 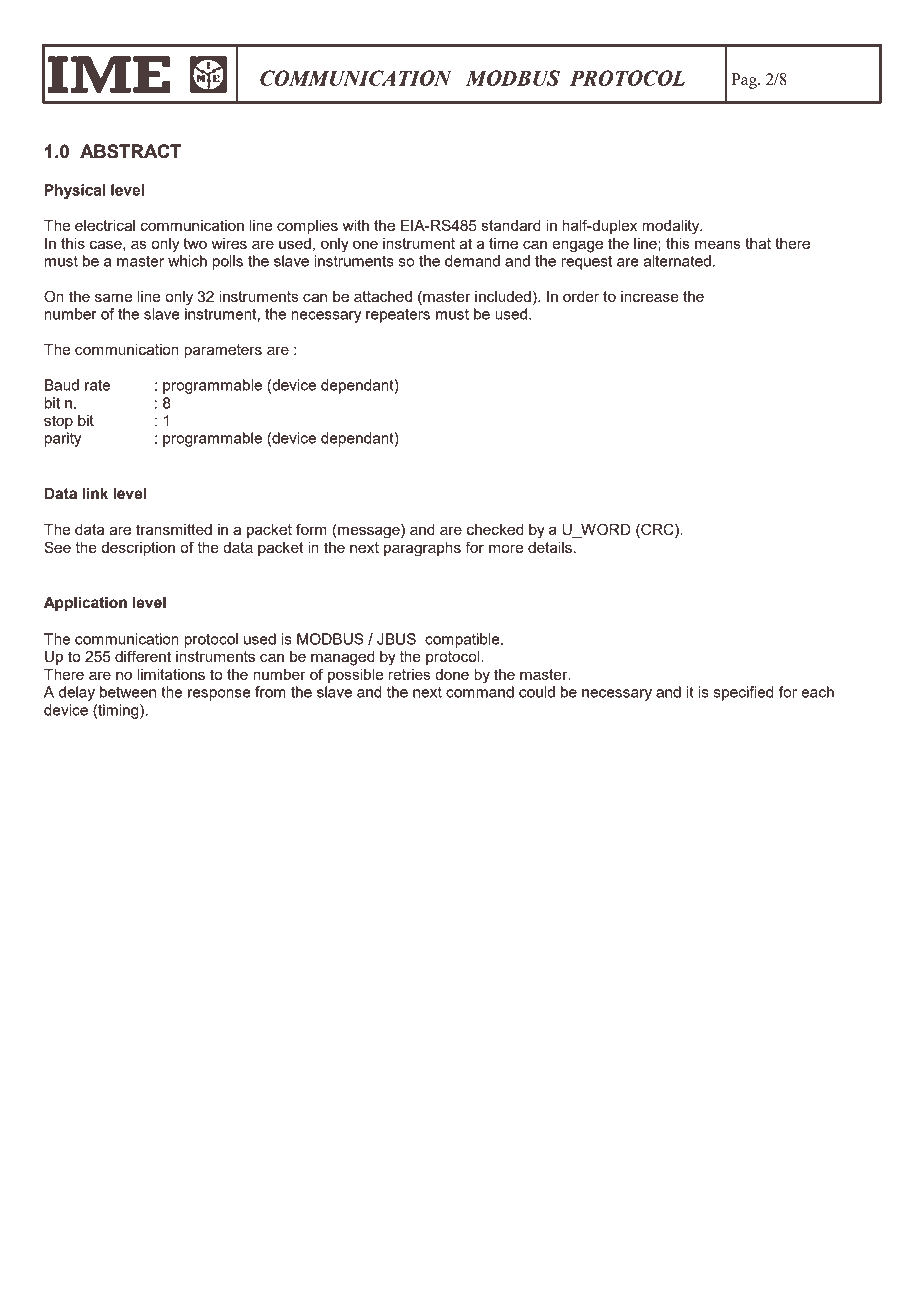 I want to click on ABSTRACT, so click(x=130, y=151).
